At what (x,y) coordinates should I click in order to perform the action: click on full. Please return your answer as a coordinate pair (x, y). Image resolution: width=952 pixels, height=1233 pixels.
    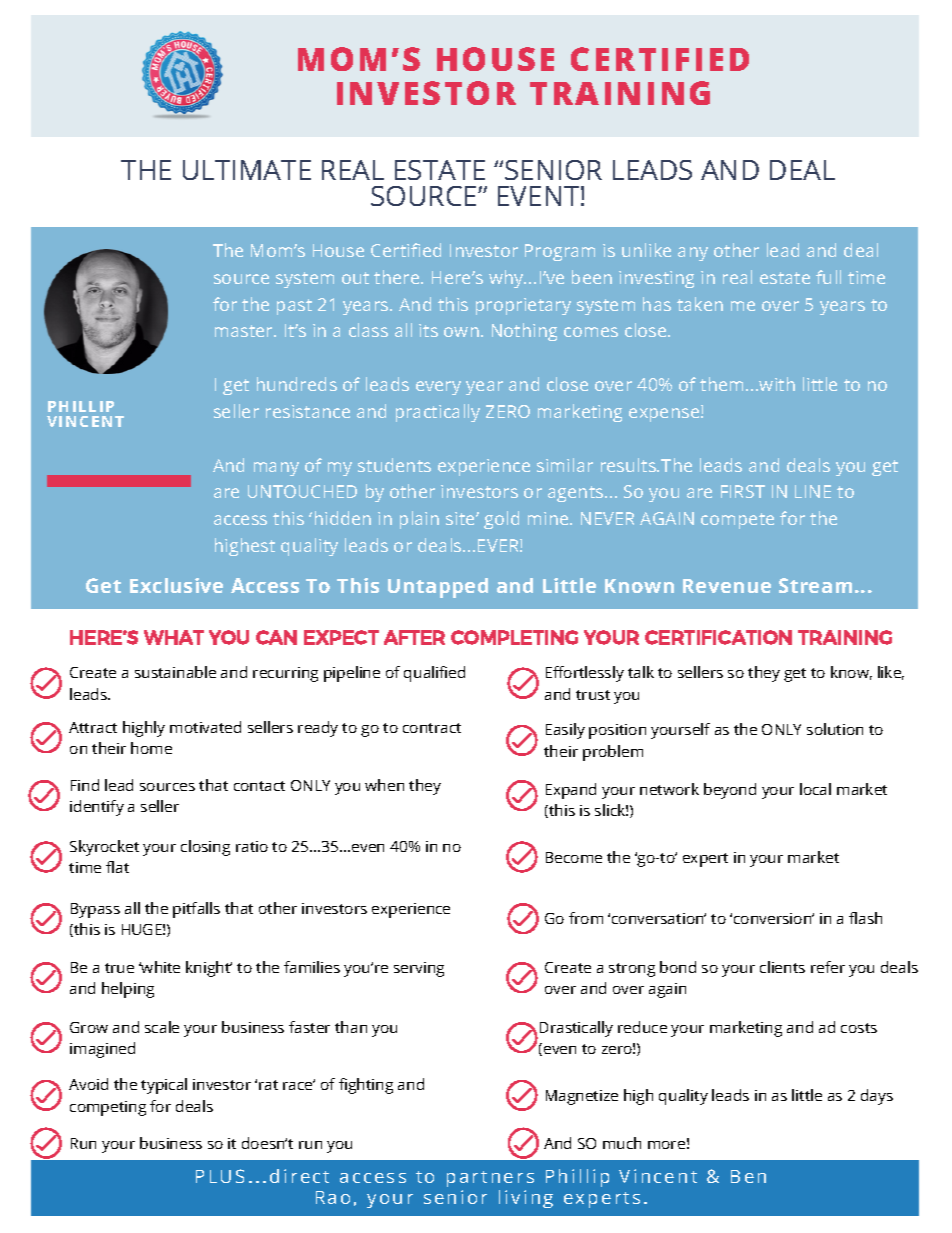
    Looking at the image, I should click on (828, 277).
